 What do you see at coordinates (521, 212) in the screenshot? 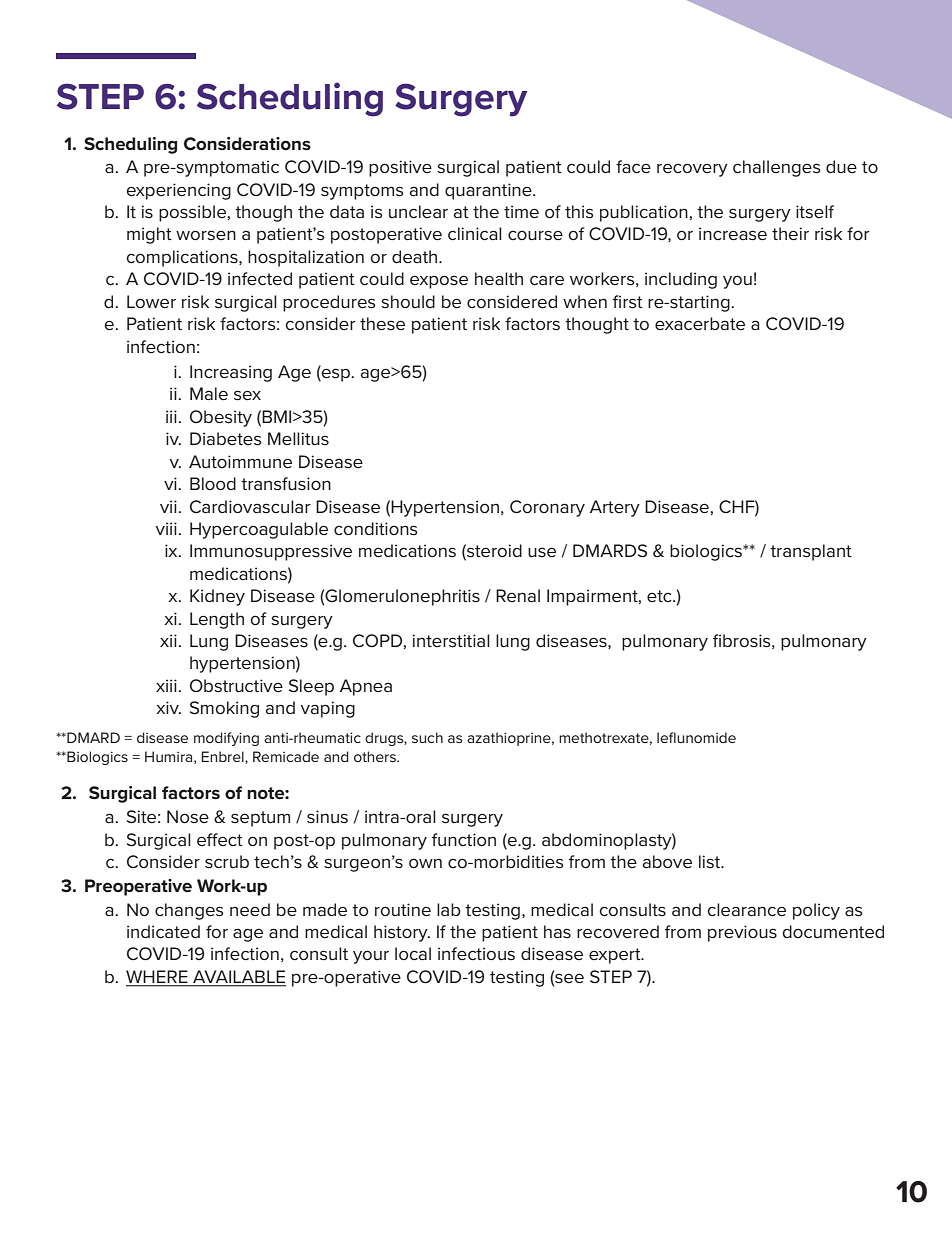
I see `time` at bounding box center [521, 212].
